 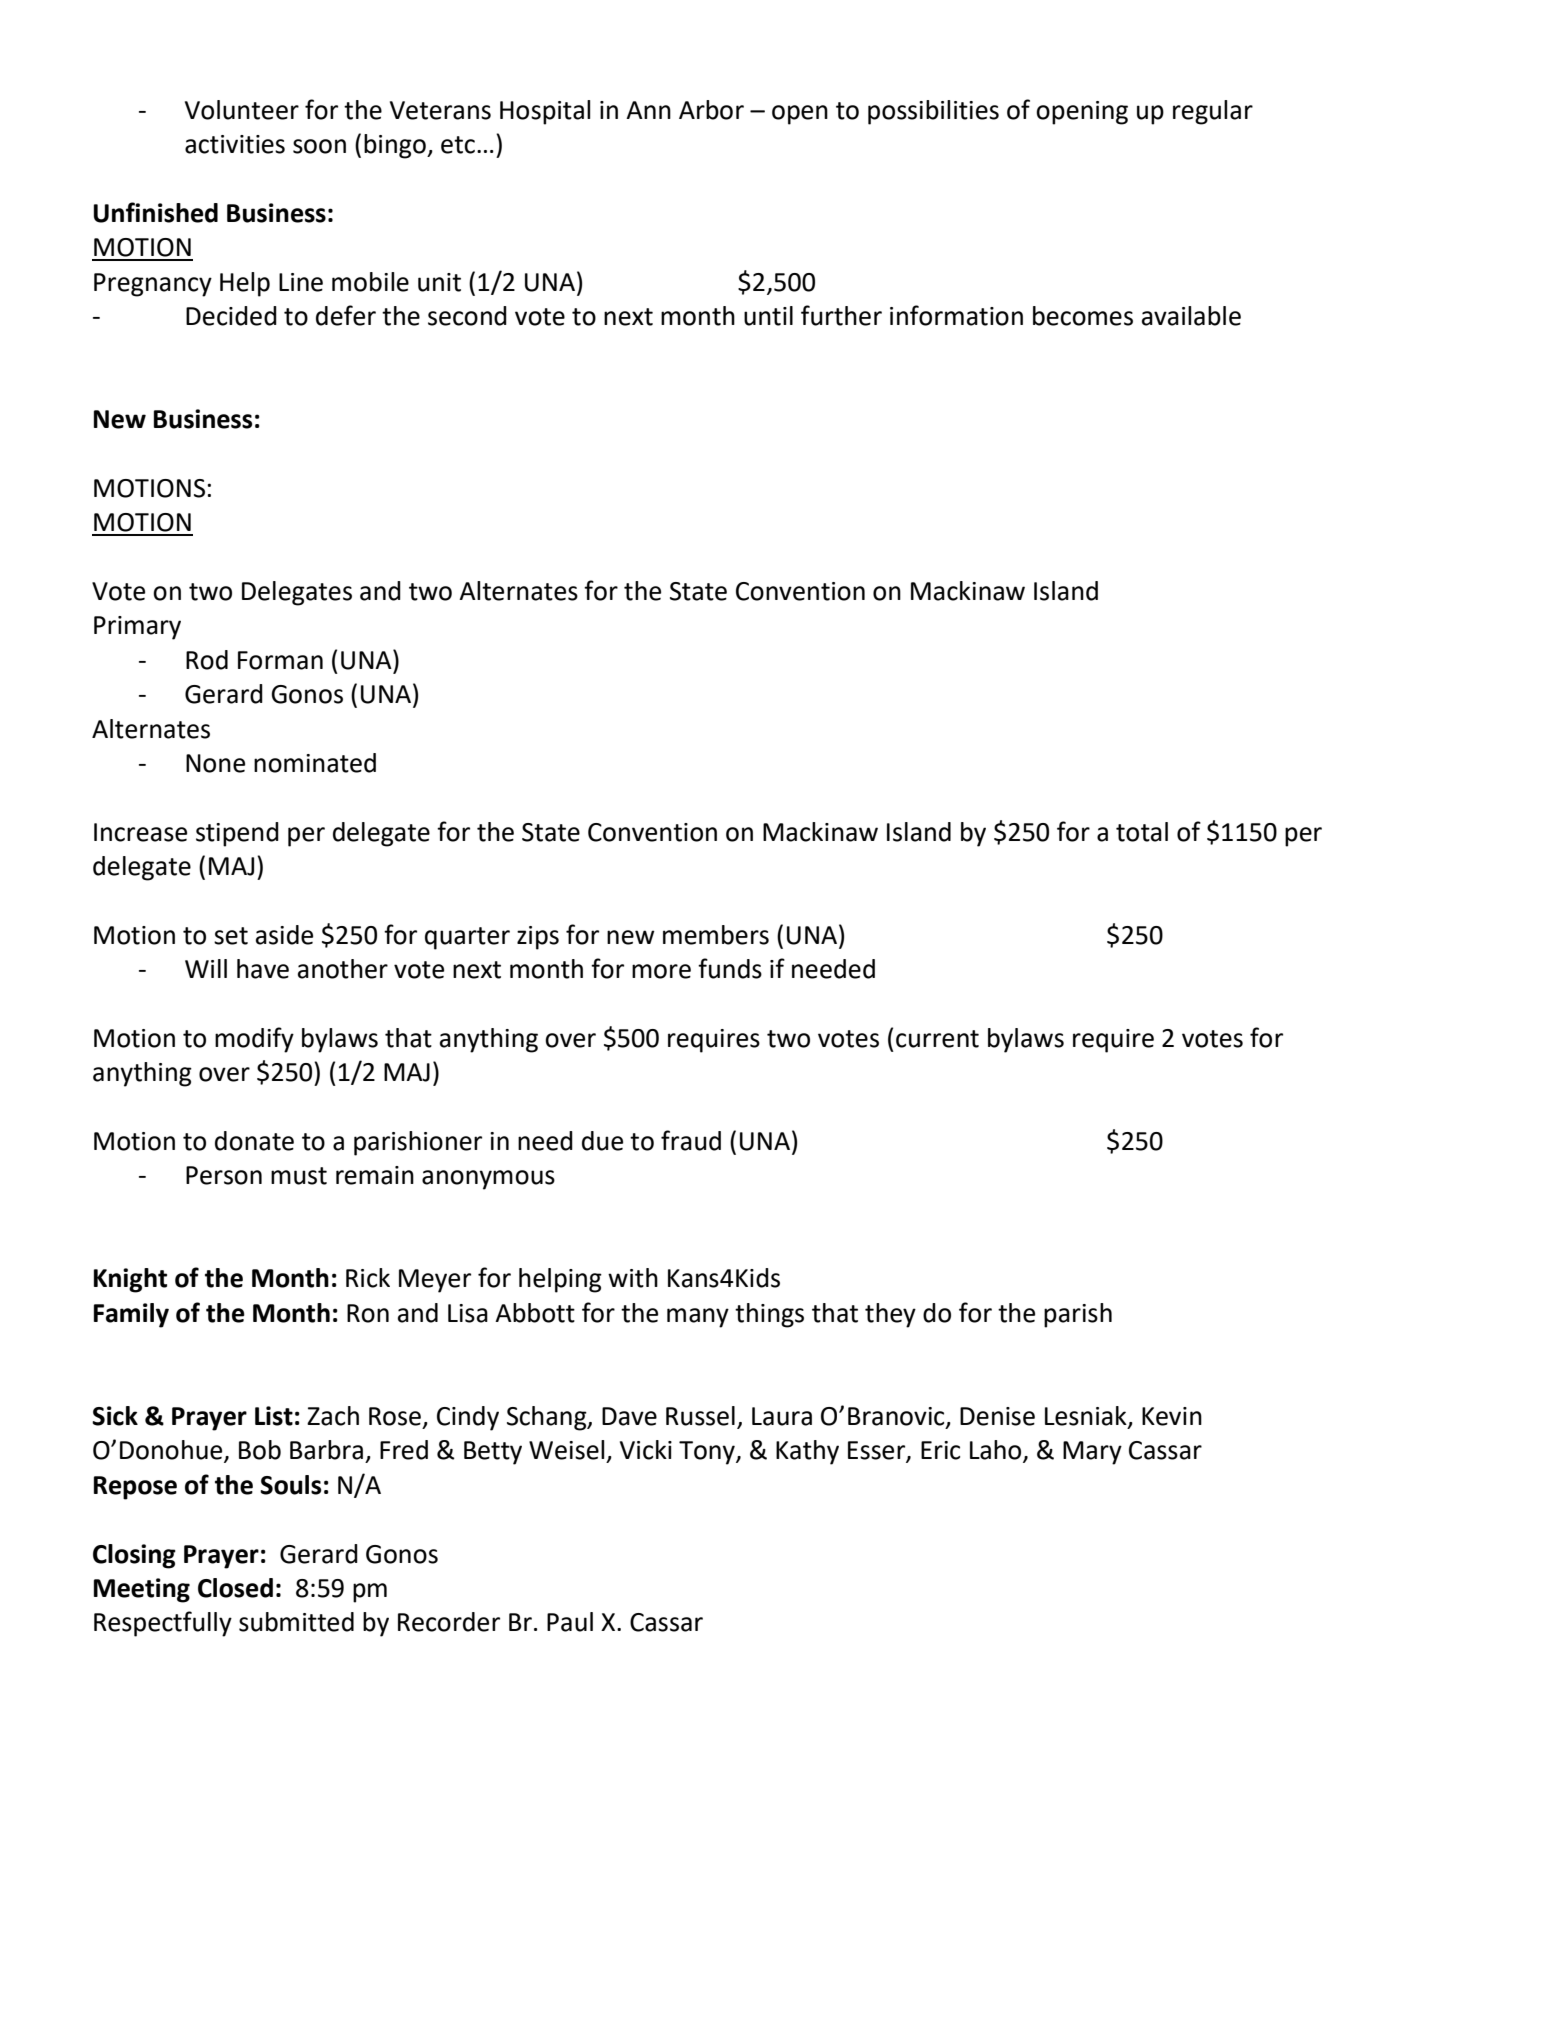 I want to click on donate, so click(x=254, y=1141).
